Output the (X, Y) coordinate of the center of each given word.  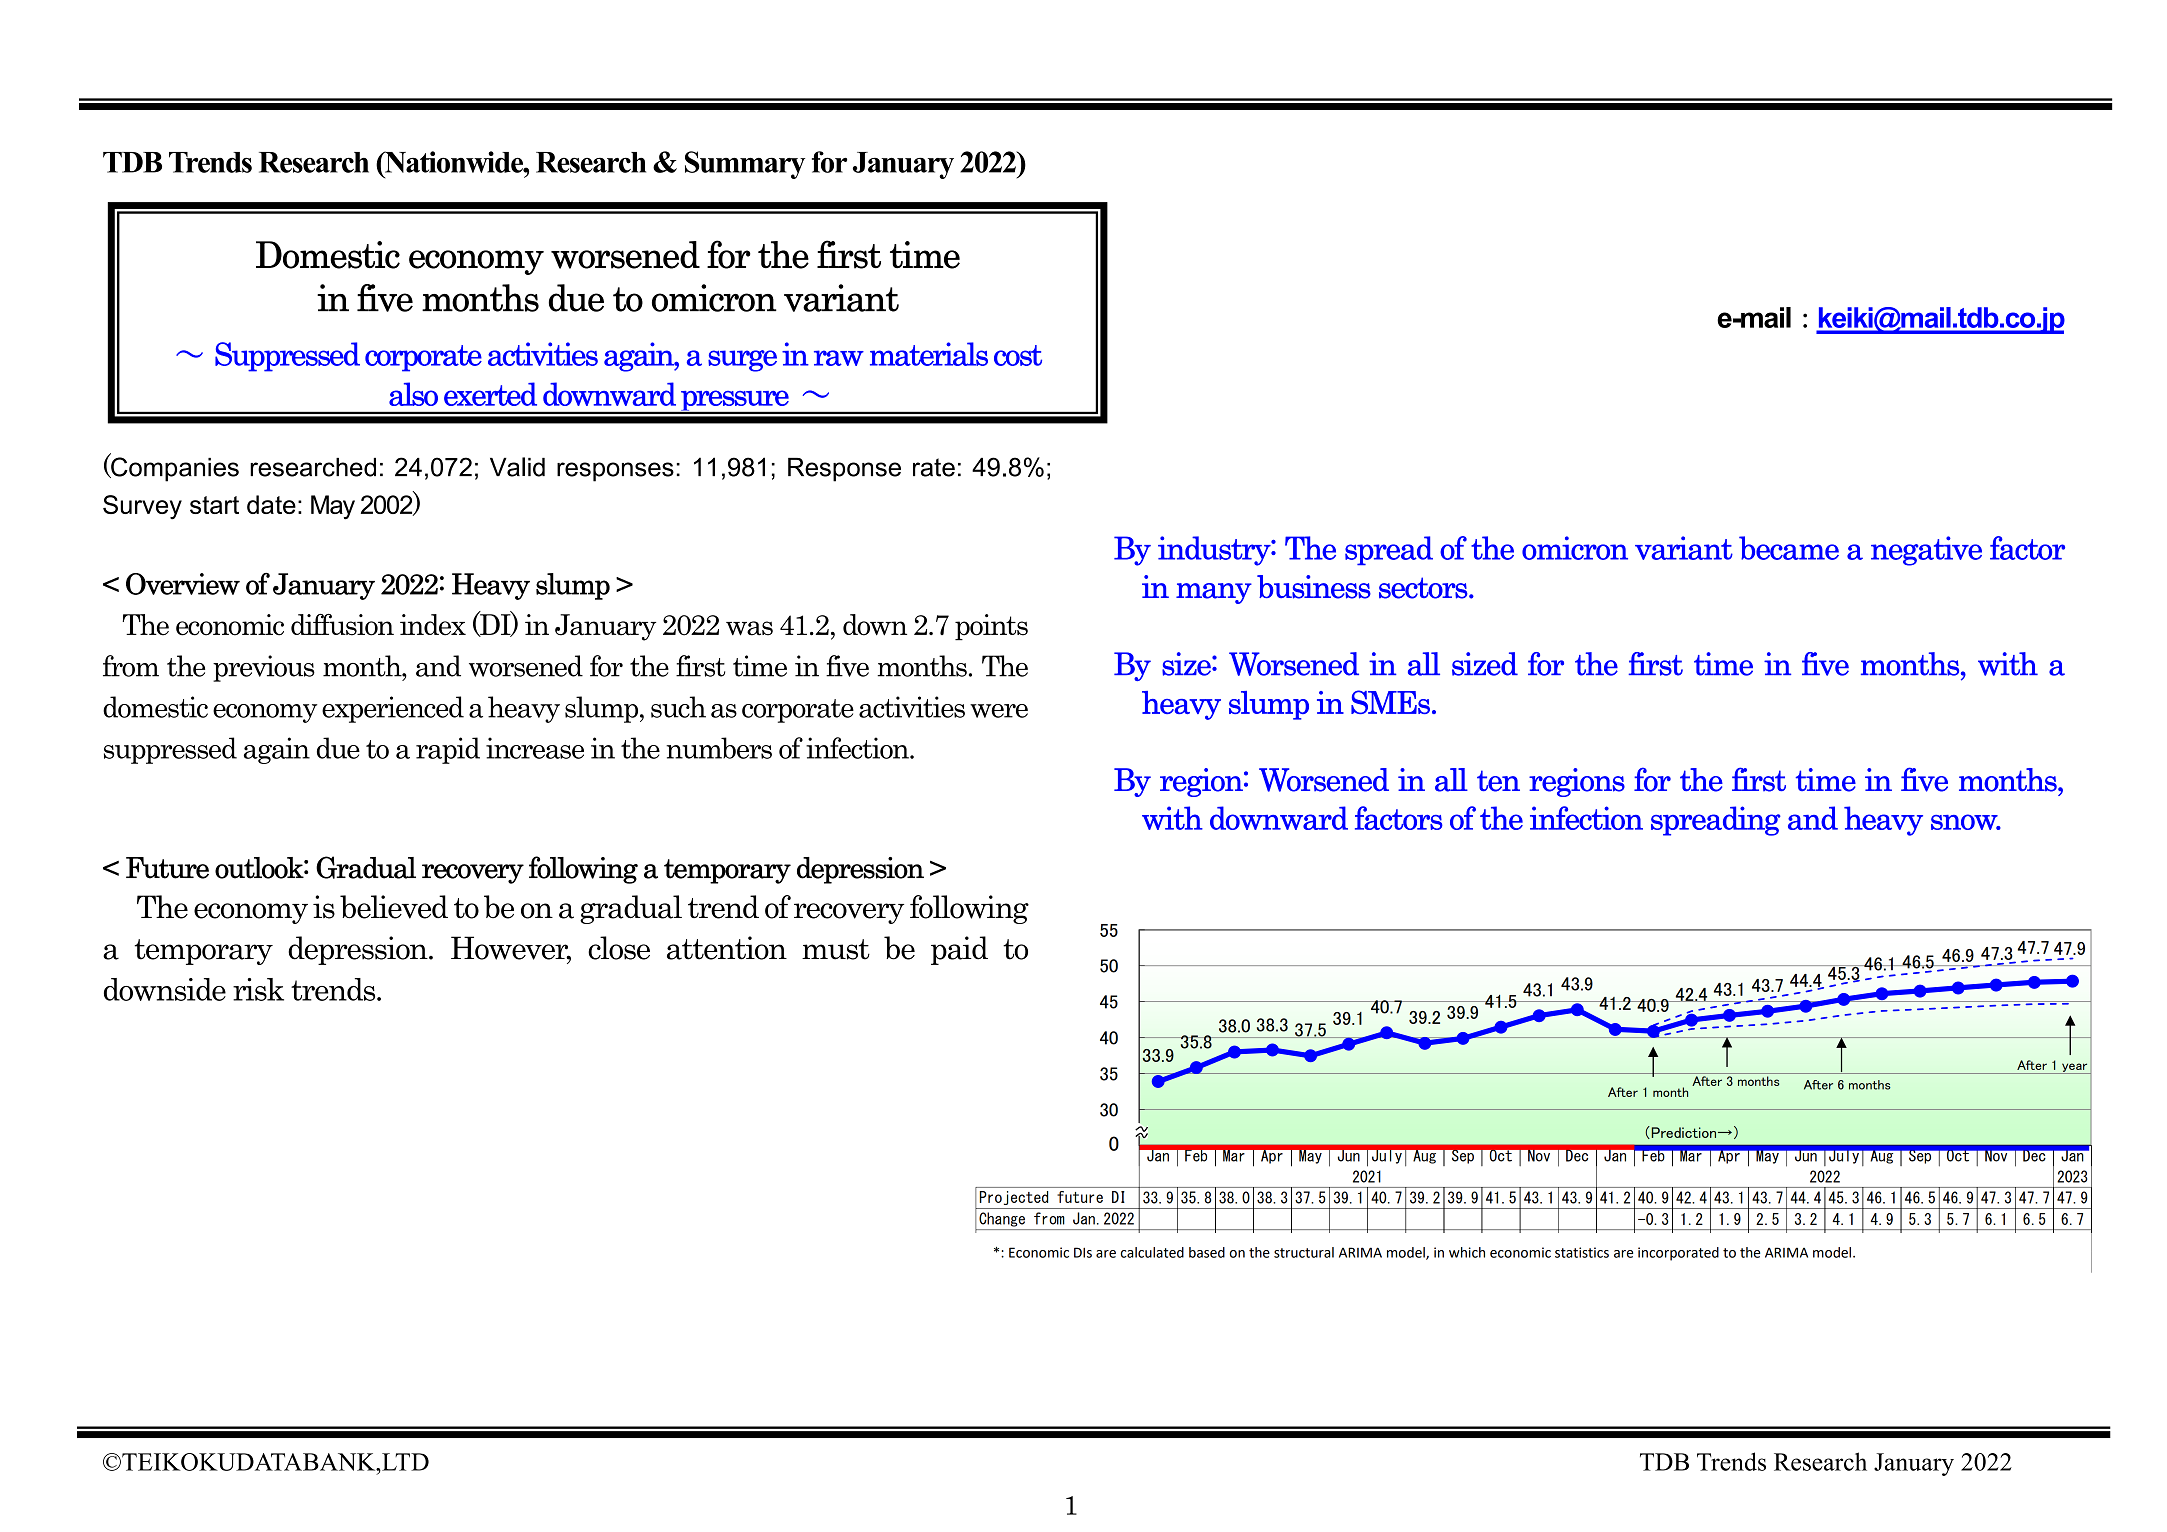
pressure (735, 402)
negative (1926, 551)
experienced (393, 709)
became (1789, 548)
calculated (1152, 1252)
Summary (745, 165)
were (999, 711)
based (1207, 1252)
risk (258, 989)
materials (929, 354)
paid (959, 950)
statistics (1582, 1252)
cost (1018, 355)
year (2075, 1068)
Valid (517, 467)
